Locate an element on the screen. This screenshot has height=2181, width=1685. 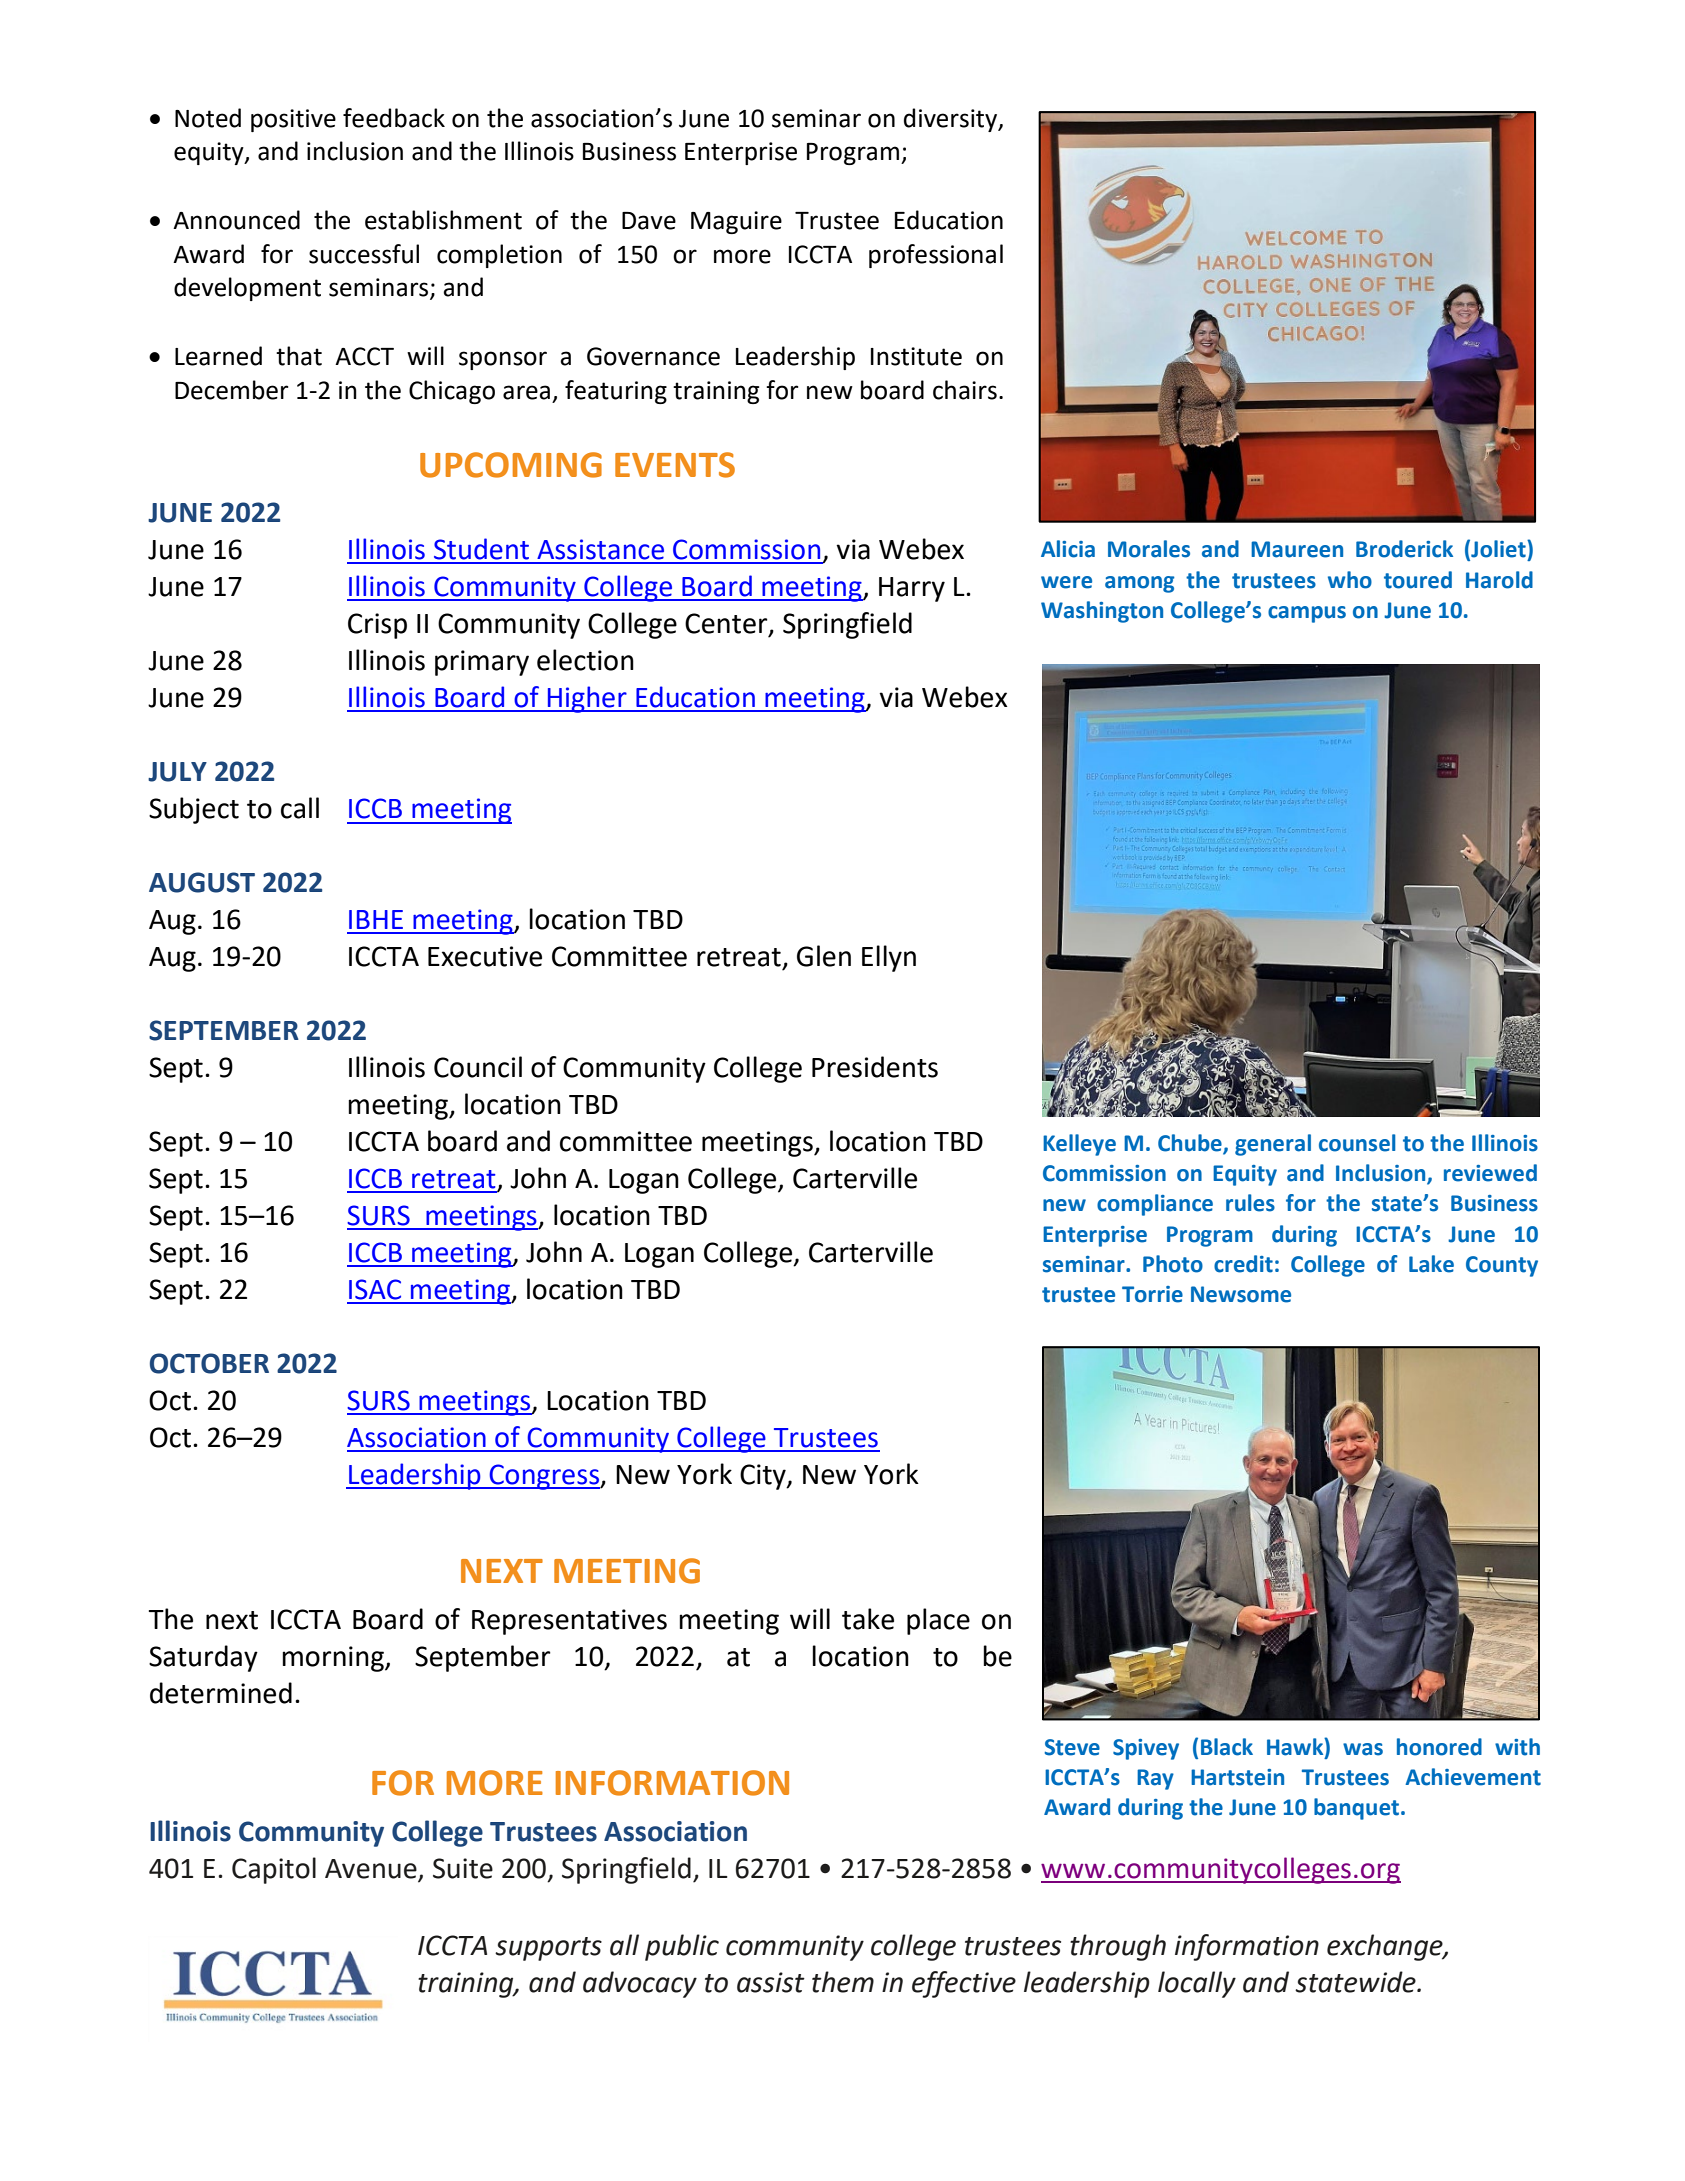
positive is located at coordinates (293, 120).
